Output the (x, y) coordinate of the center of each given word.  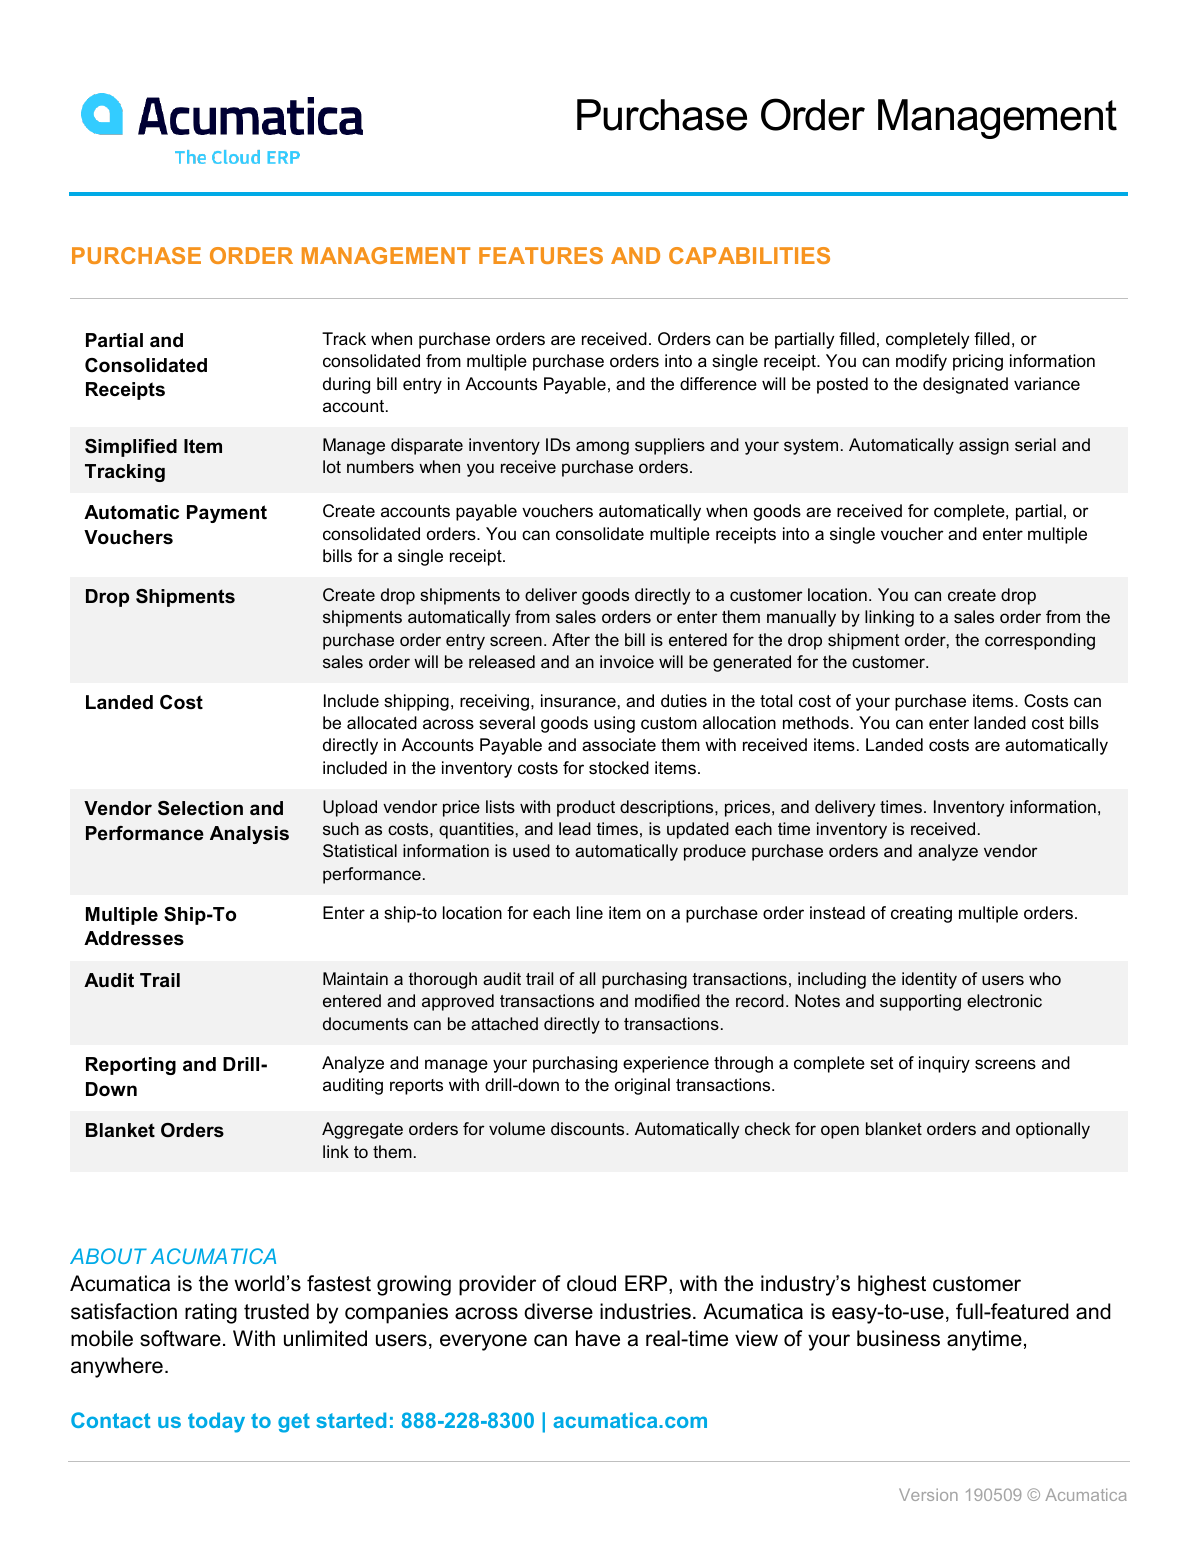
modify (921, 362)
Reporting (131, 1066)
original (642, 1086)
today (216, 1422)
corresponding (1040, 641)
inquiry (944, 1064)
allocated (382, 723)
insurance (578, 701)
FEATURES (541, 255)
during (346, 385)
